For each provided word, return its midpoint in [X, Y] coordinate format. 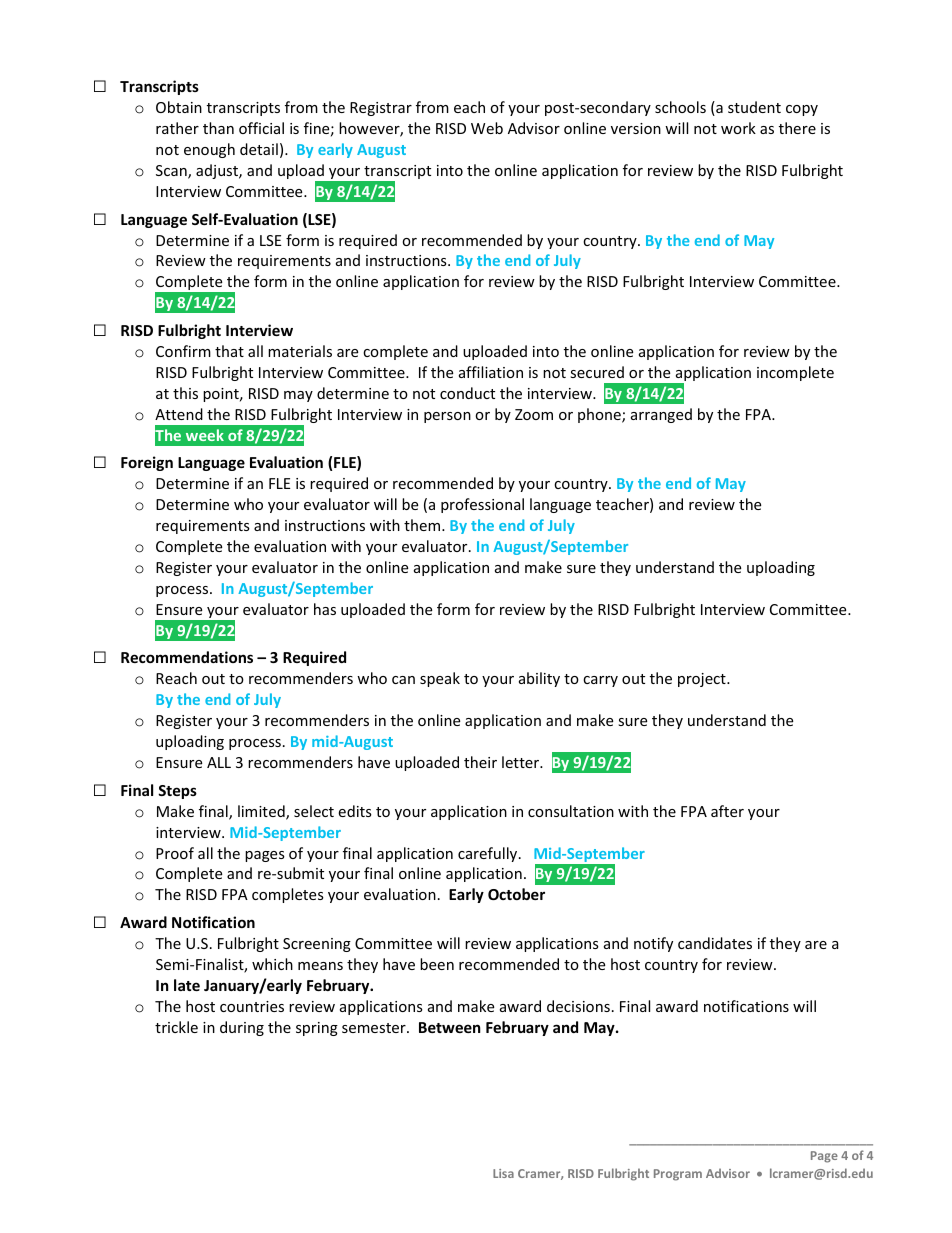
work [738, 128]
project [703, 680]
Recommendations [187, 657]
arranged [661, 415]
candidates [715, 943]
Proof [175, 853]
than [218, 128]
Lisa [503, 1173]
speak [440, 679]
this [185, 393]
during [242, 1028]
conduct [467, 393]
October [516, 894]
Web [487, 128]
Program [678, 1175]
